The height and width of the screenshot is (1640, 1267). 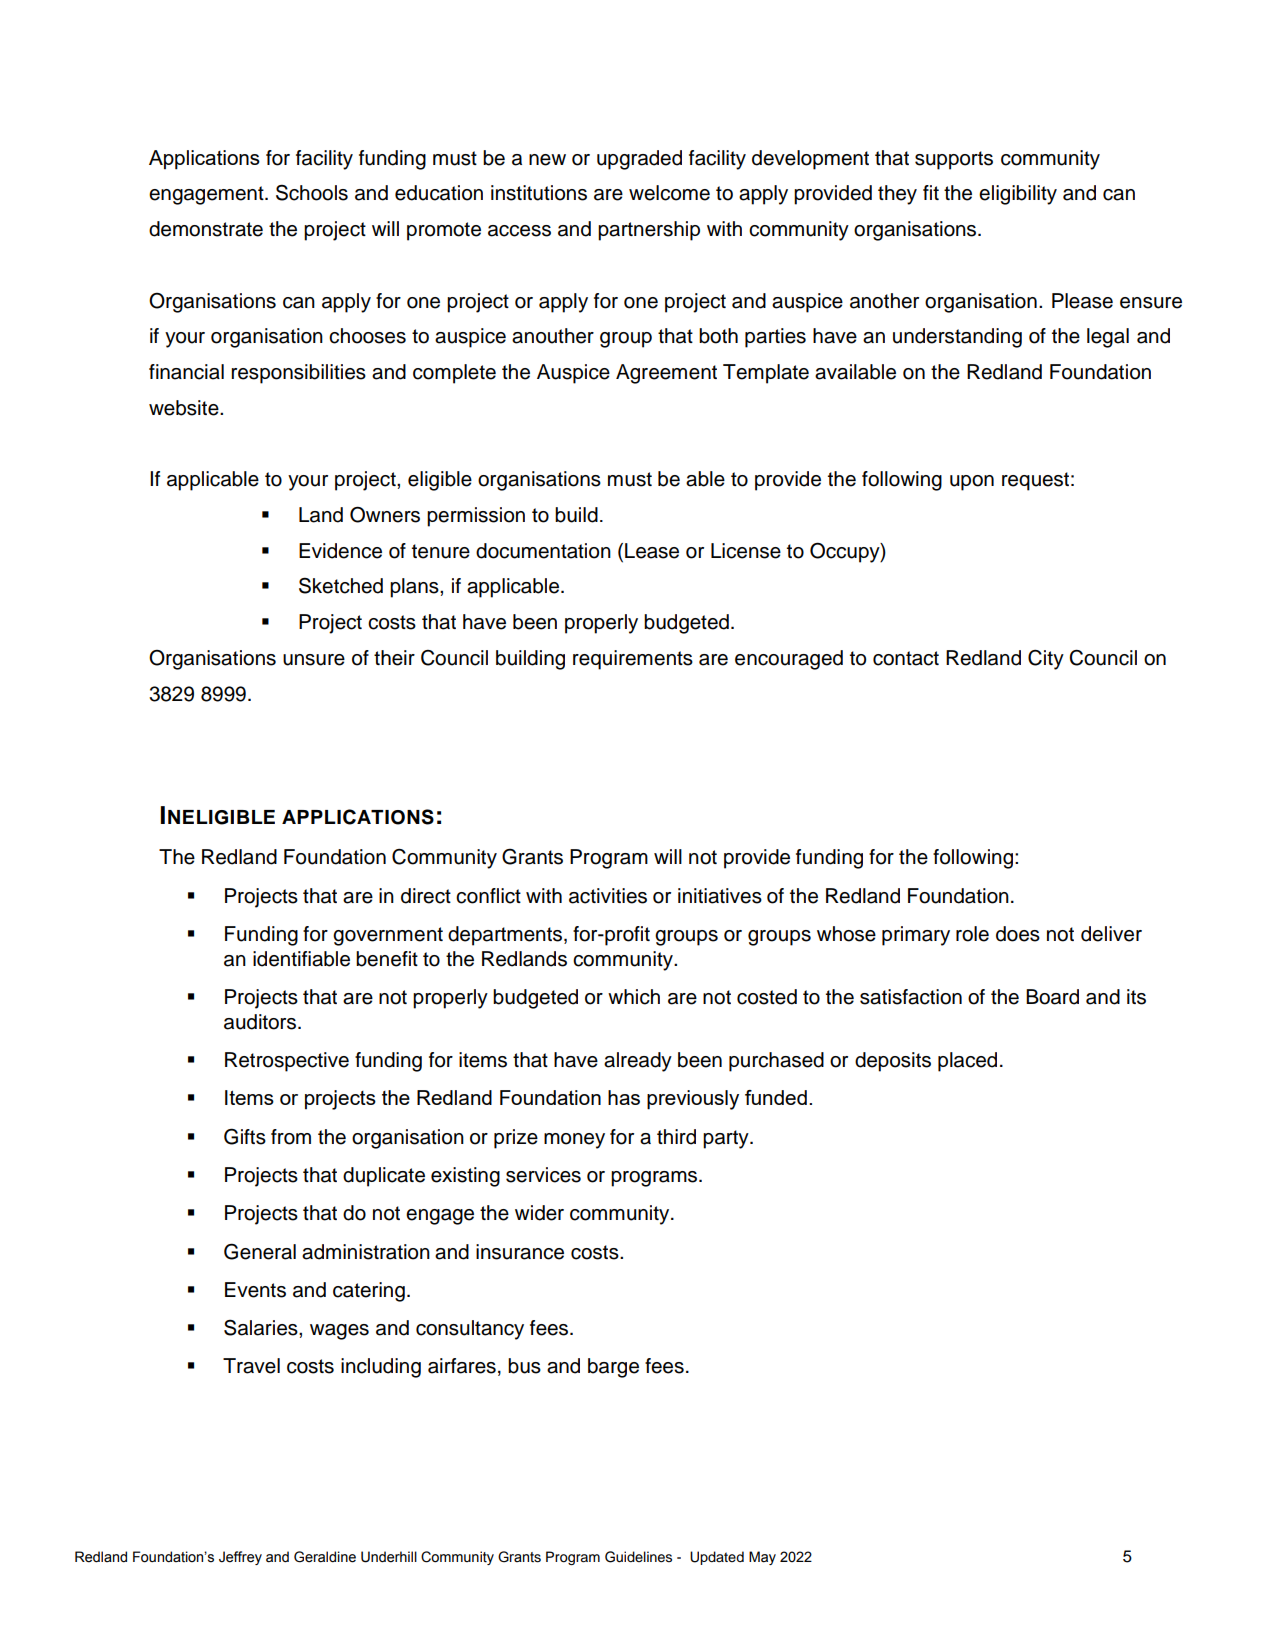 I want to click on May, so click(x=762, y=1558).
